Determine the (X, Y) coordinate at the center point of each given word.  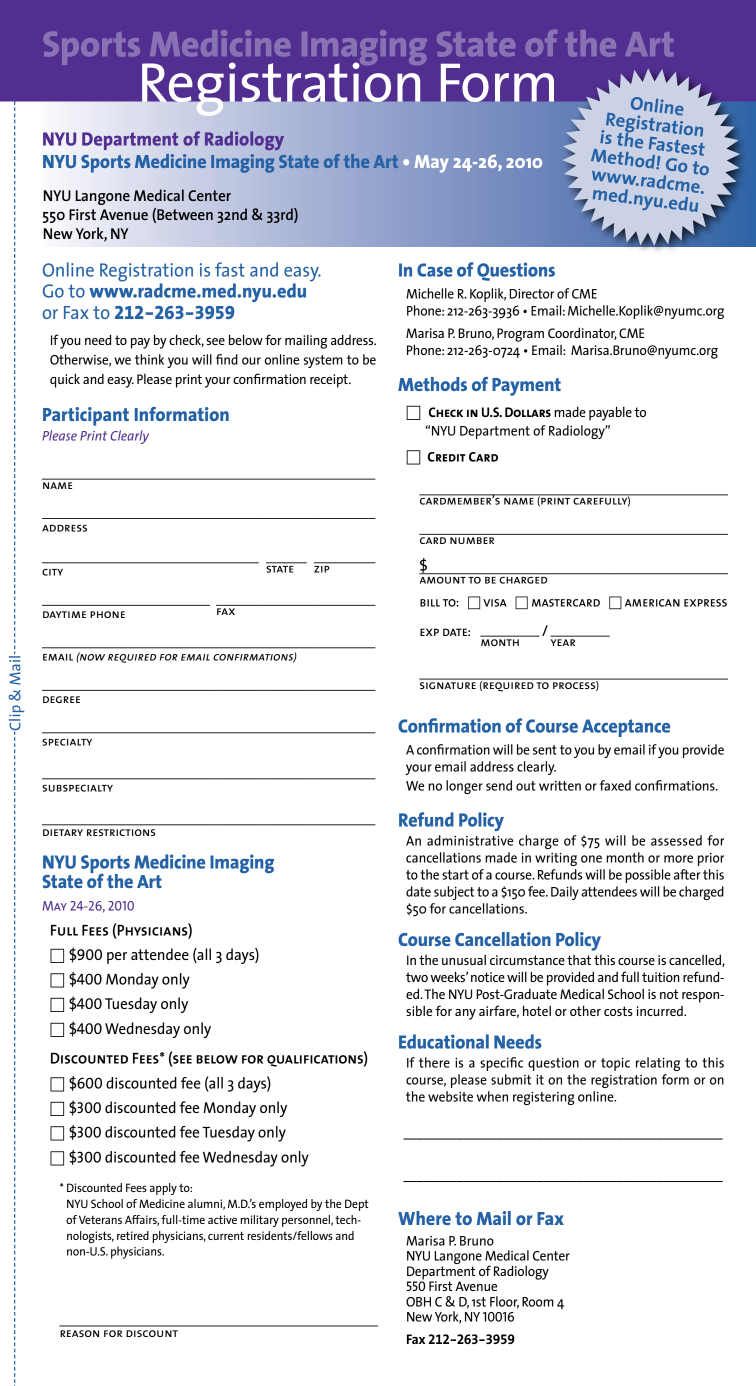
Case (435, 270)
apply (163, 1189)
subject (454, 893)
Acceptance (626, 728)
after (687, 874)
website (450, 1096)
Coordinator (582, 333)
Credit (447, 457)
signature (448, 684)
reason (79, 1333)
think (149, 359)
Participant (86, 416)
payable (610, 413)
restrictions (121, 832)
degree (61, 699)
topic (615, 1064)
